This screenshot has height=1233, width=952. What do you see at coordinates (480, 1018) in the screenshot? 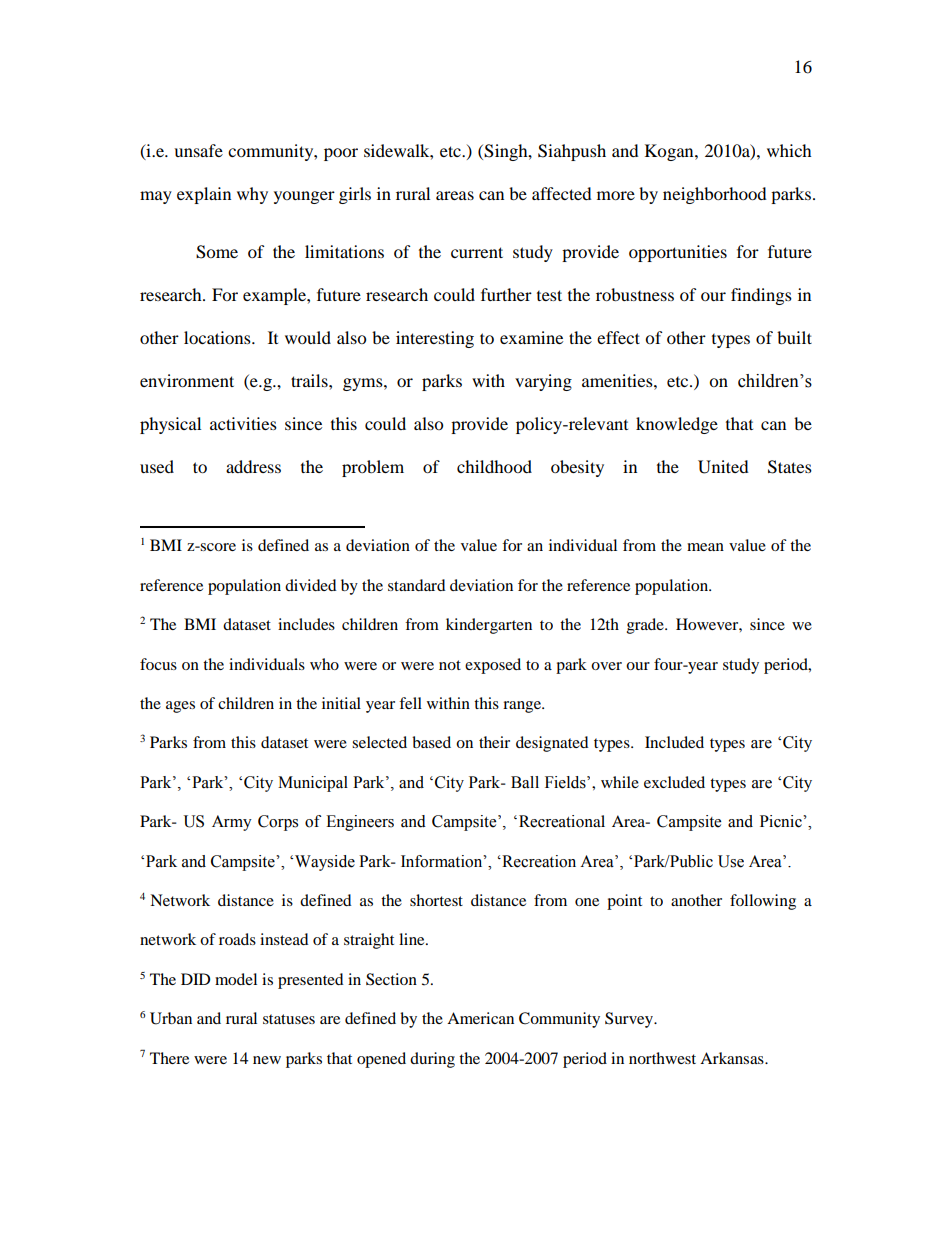
I see `American` at bounding box center [480, 1018].
